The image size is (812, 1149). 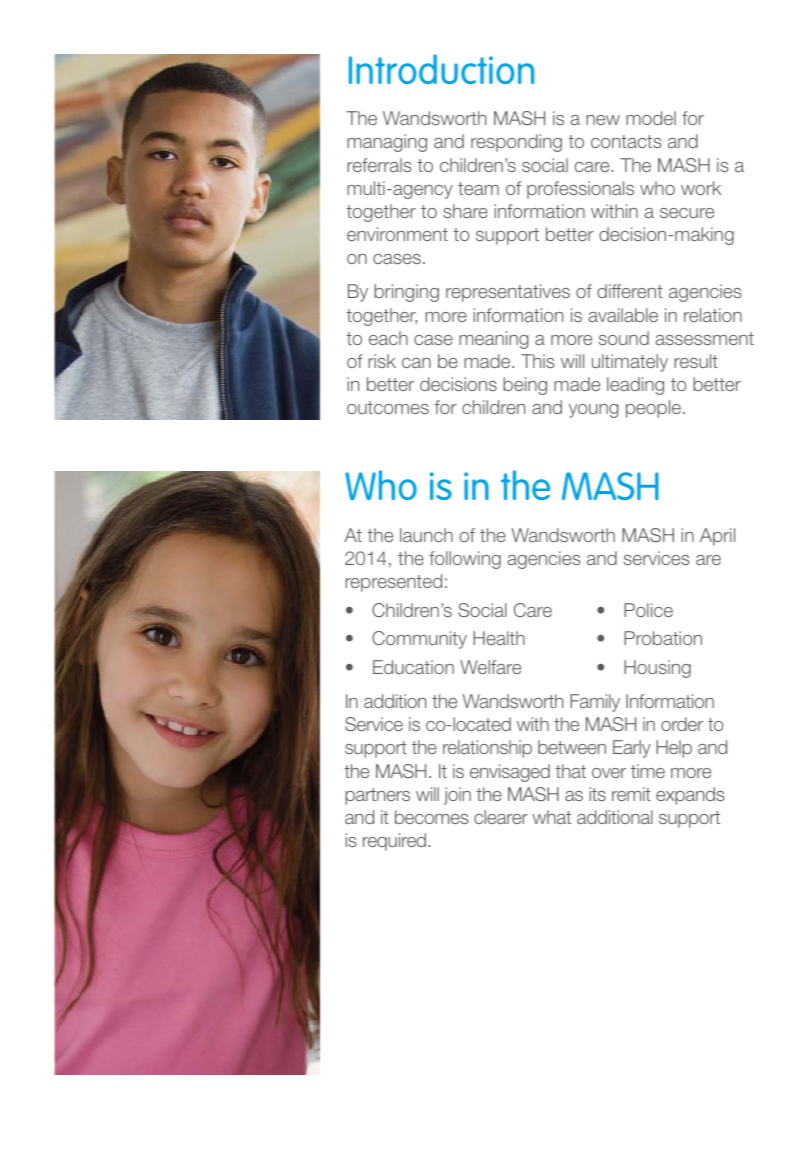 I want to click on people, so click(x=653, y=409).
